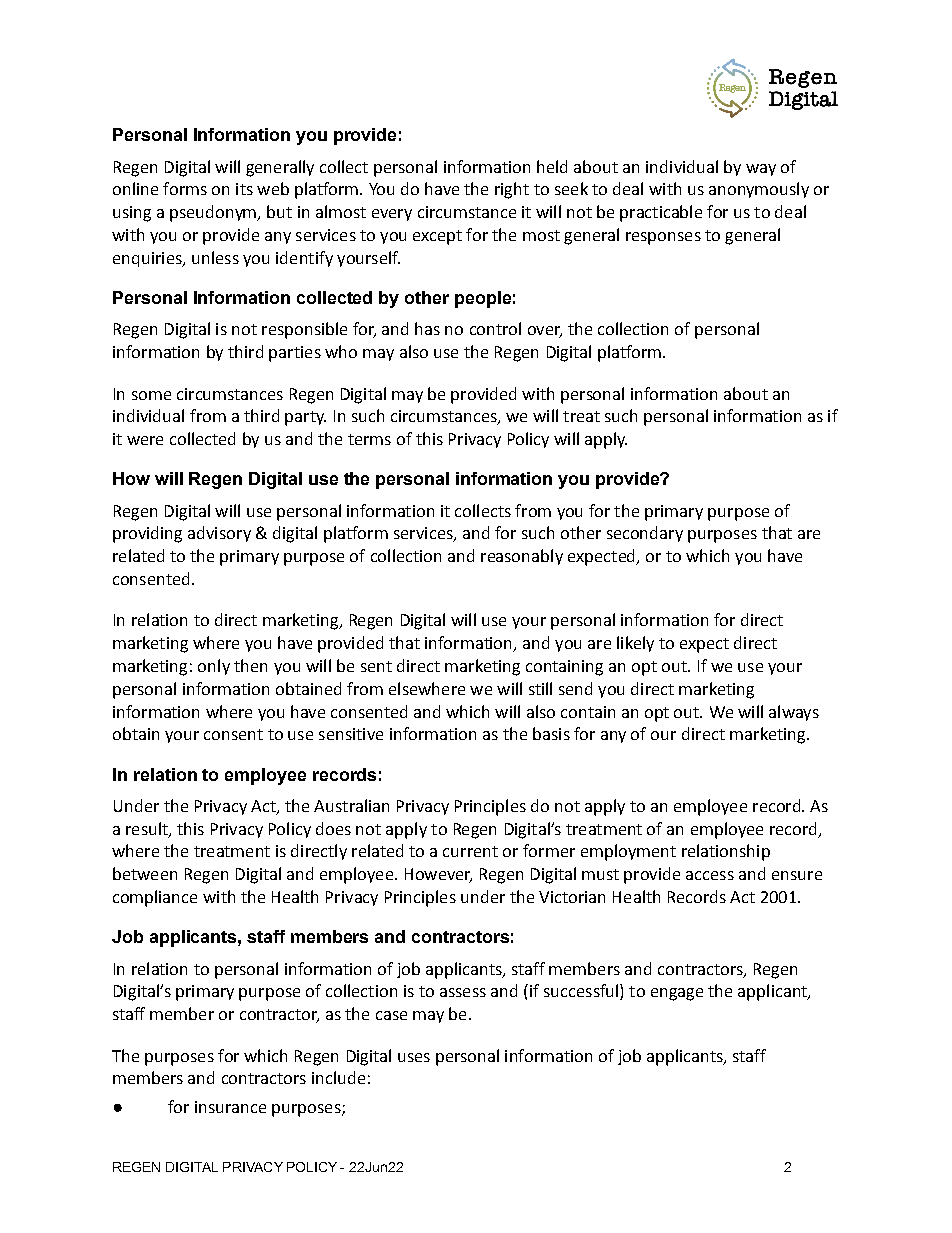  Describe the element at coordinates (214, 667) in the screenshot. I see `only` at that location.
